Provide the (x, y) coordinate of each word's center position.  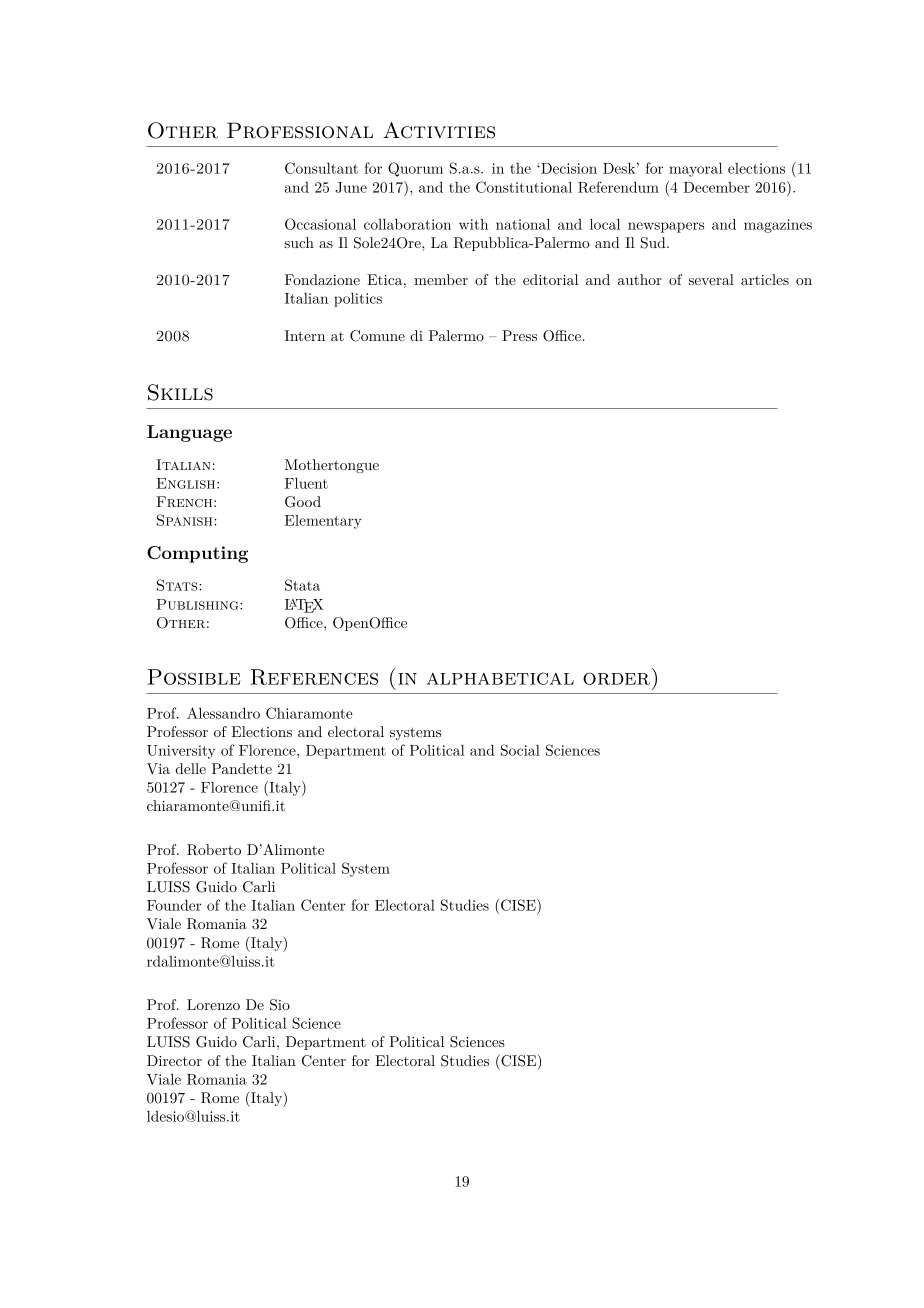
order (616, 678)
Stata (302, 585)
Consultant (321, 168)
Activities (439, 130)
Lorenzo (213, 1004)
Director (174, 1060)
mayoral (695, 169)
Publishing (199, 604)
